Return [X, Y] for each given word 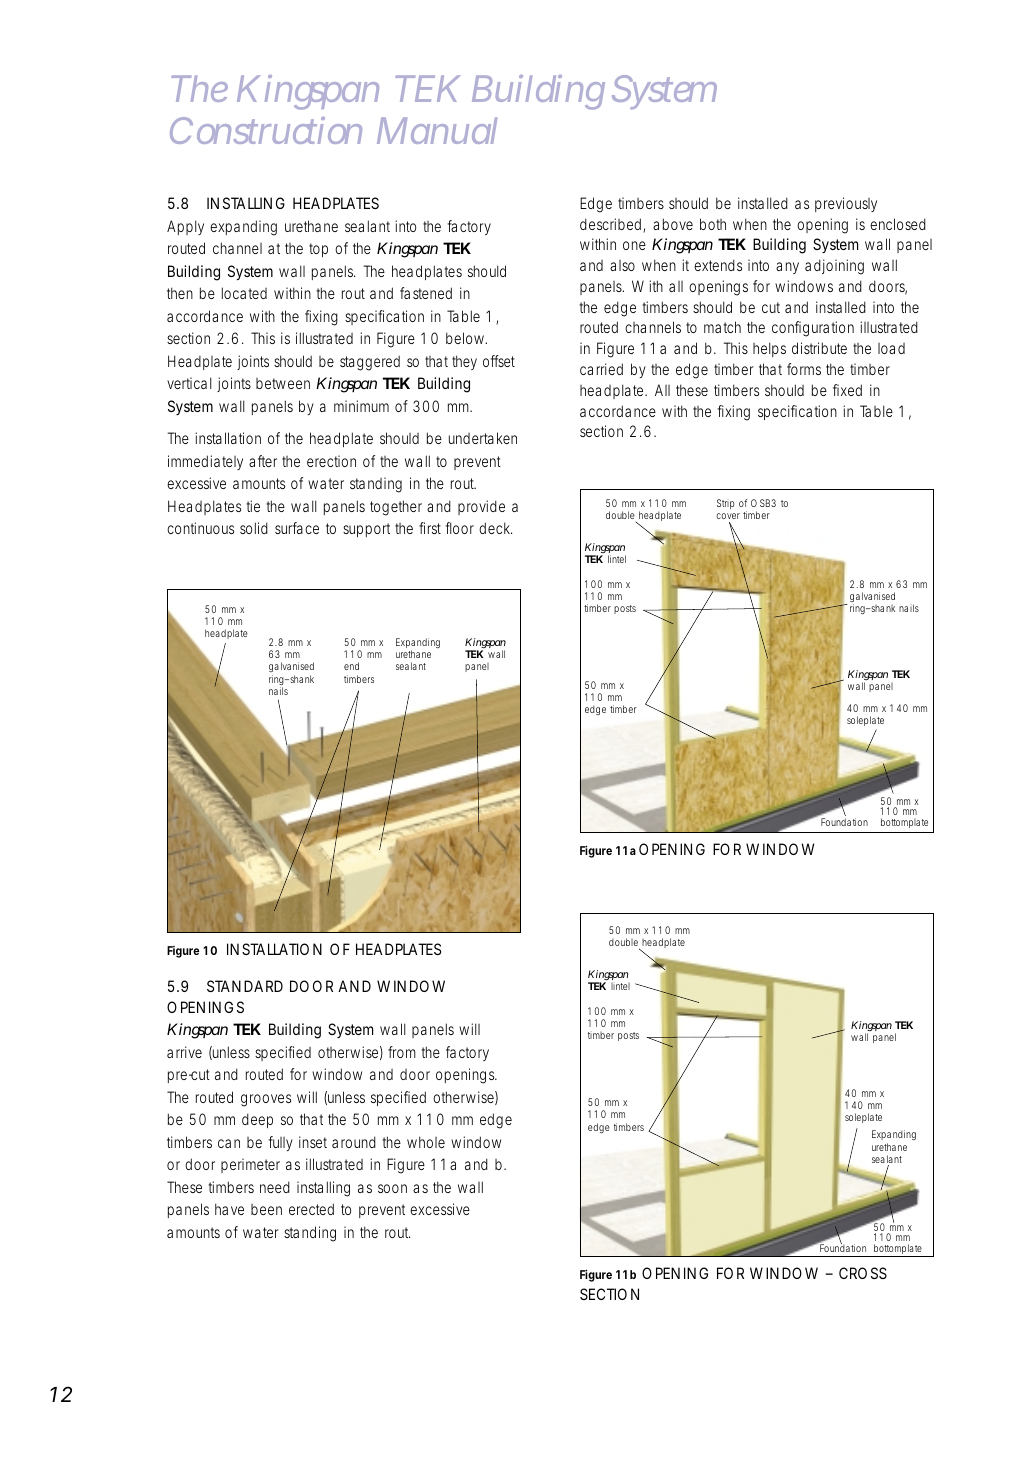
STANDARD [245, 986]
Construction [266, 130]
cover [728, 516]
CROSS [863, 1273]
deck [495, 528]
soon [392, 1188]
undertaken [483, 438]
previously [846, 204]
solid [254, 528]
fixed [847, 390]
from [402, 1052]
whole [426, 1142]
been [266, 1209]
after [263, 461]
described [610, 224]
